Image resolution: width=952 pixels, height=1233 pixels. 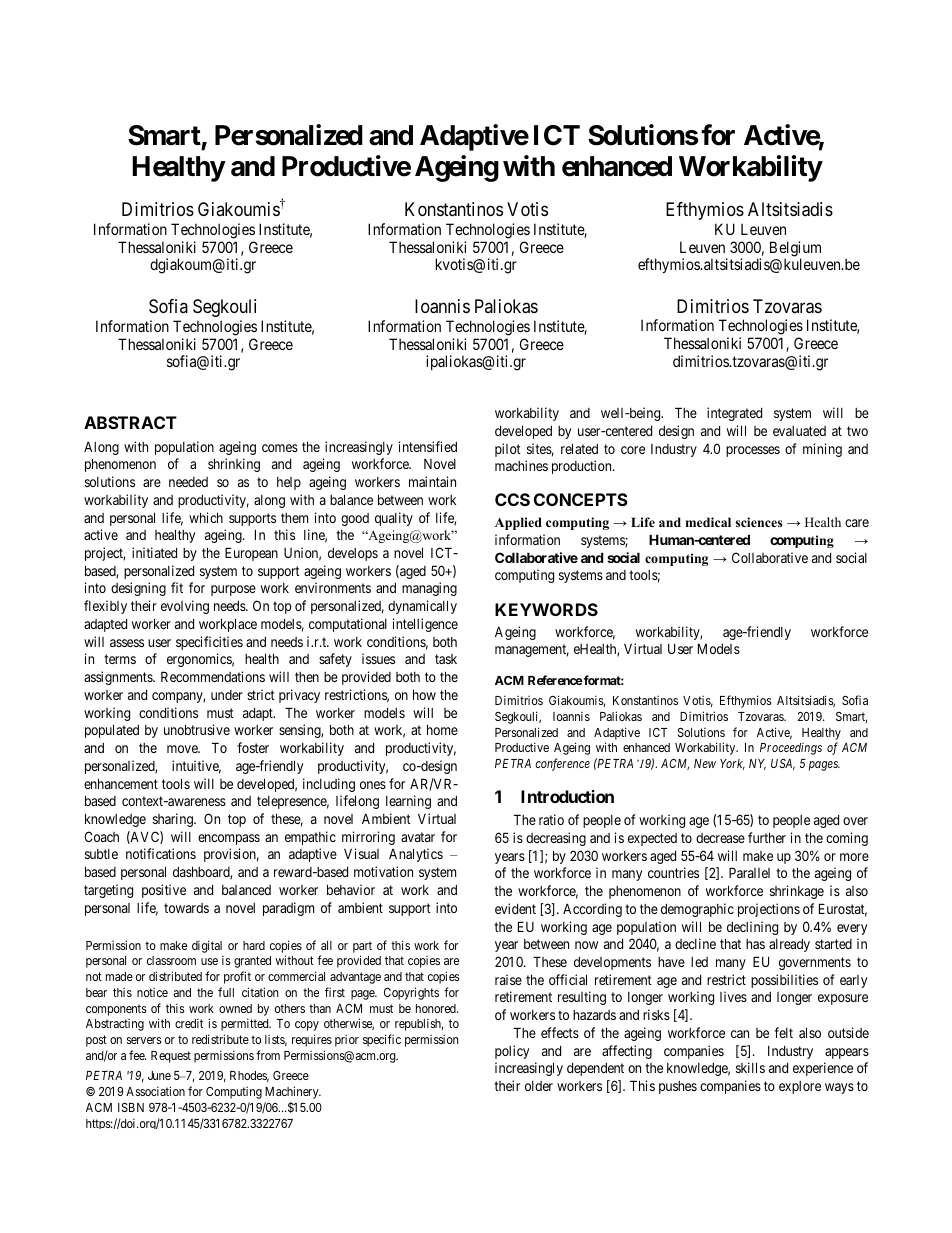 I want to click on task, so click(x=446, y=659).
